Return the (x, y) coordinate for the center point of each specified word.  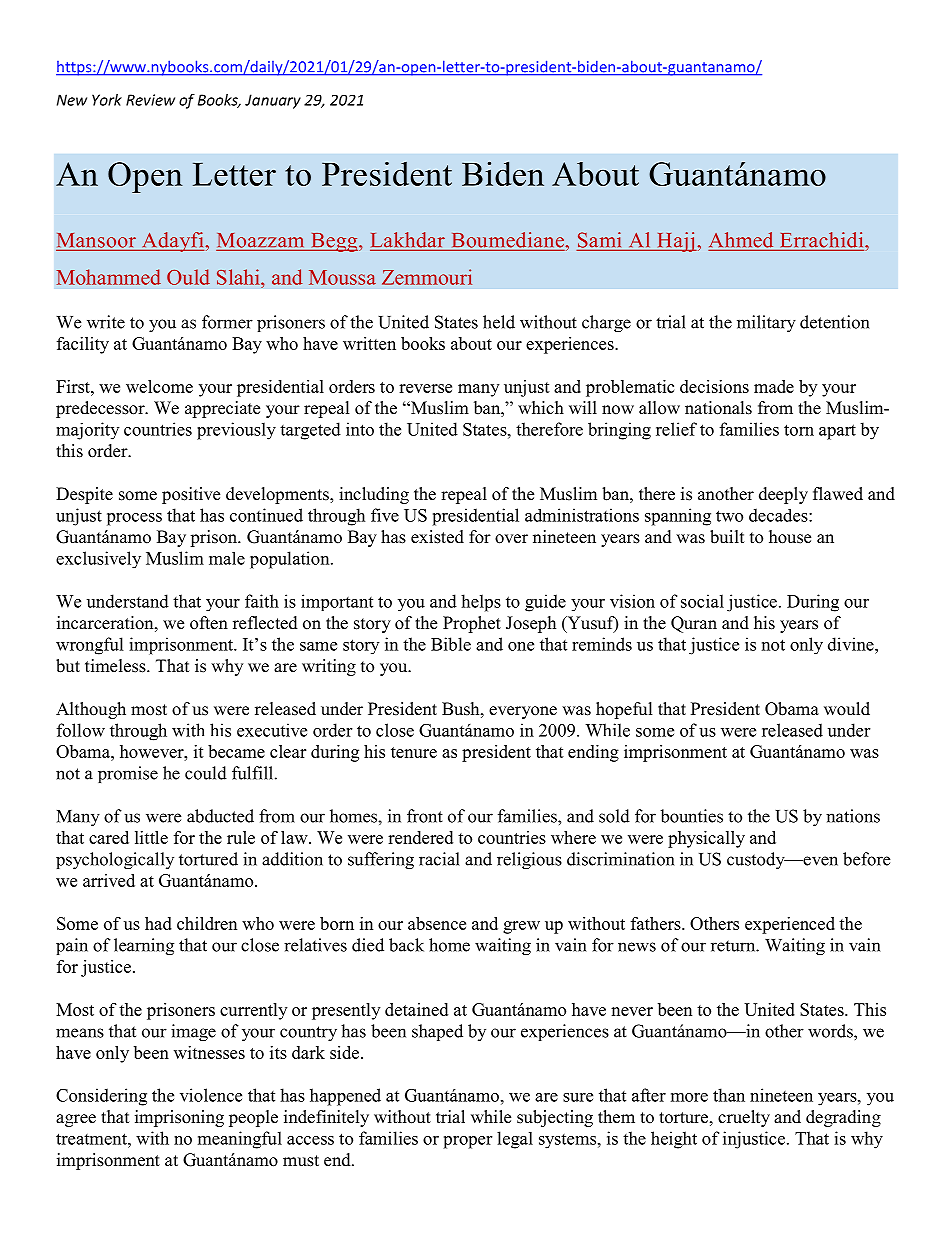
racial (439, 859)
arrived (109, 880)
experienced (790, 925)
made (774, 386)
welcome (159, 386)
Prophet (472, 624)
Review (150, 100)
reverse (425, 388)
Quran (694, 624)
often (209, 623)
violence (211, 1095)
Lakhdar (408, 240)
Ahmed (741, 240)
